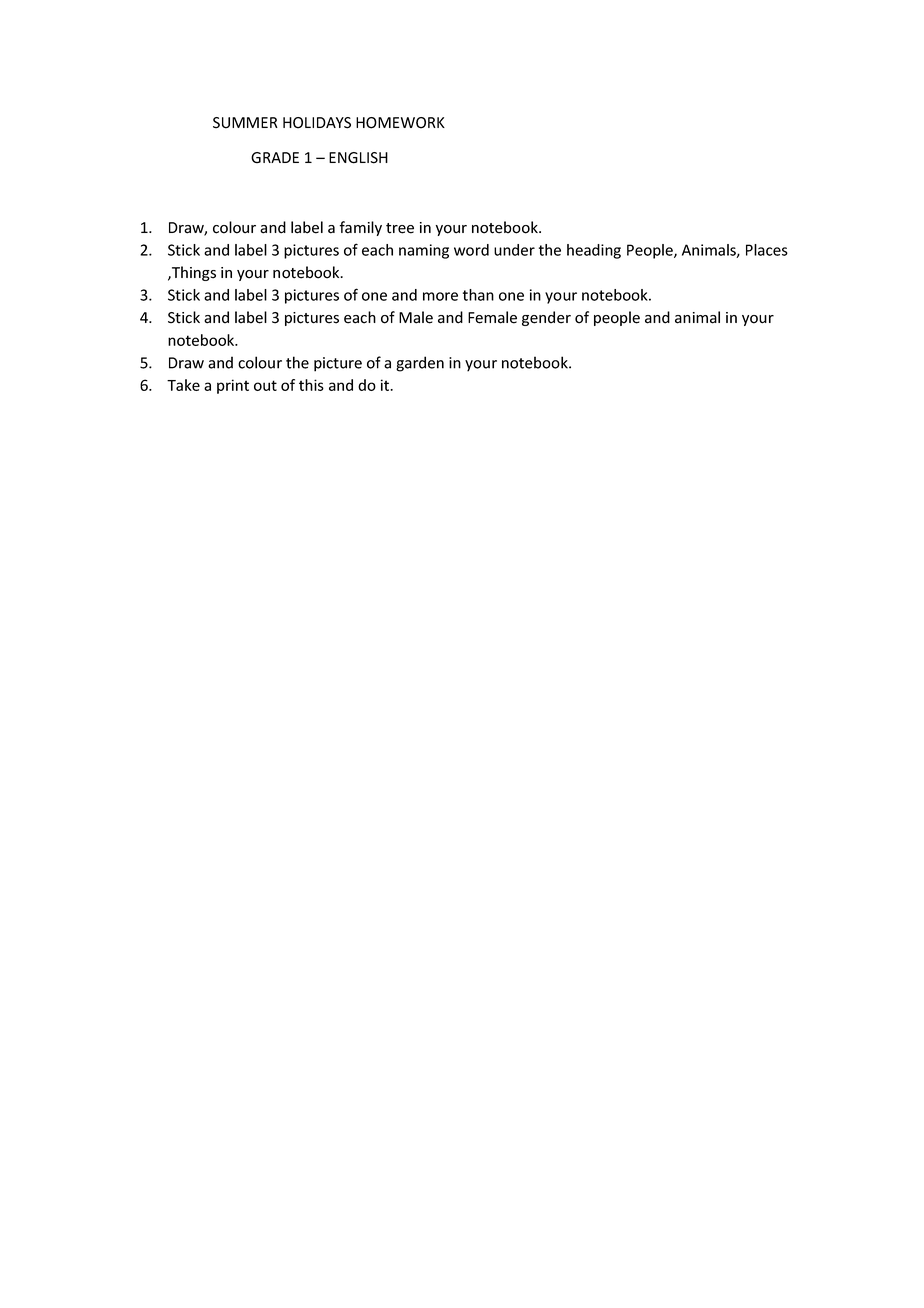  I want to click on than, so click(478, 295).
